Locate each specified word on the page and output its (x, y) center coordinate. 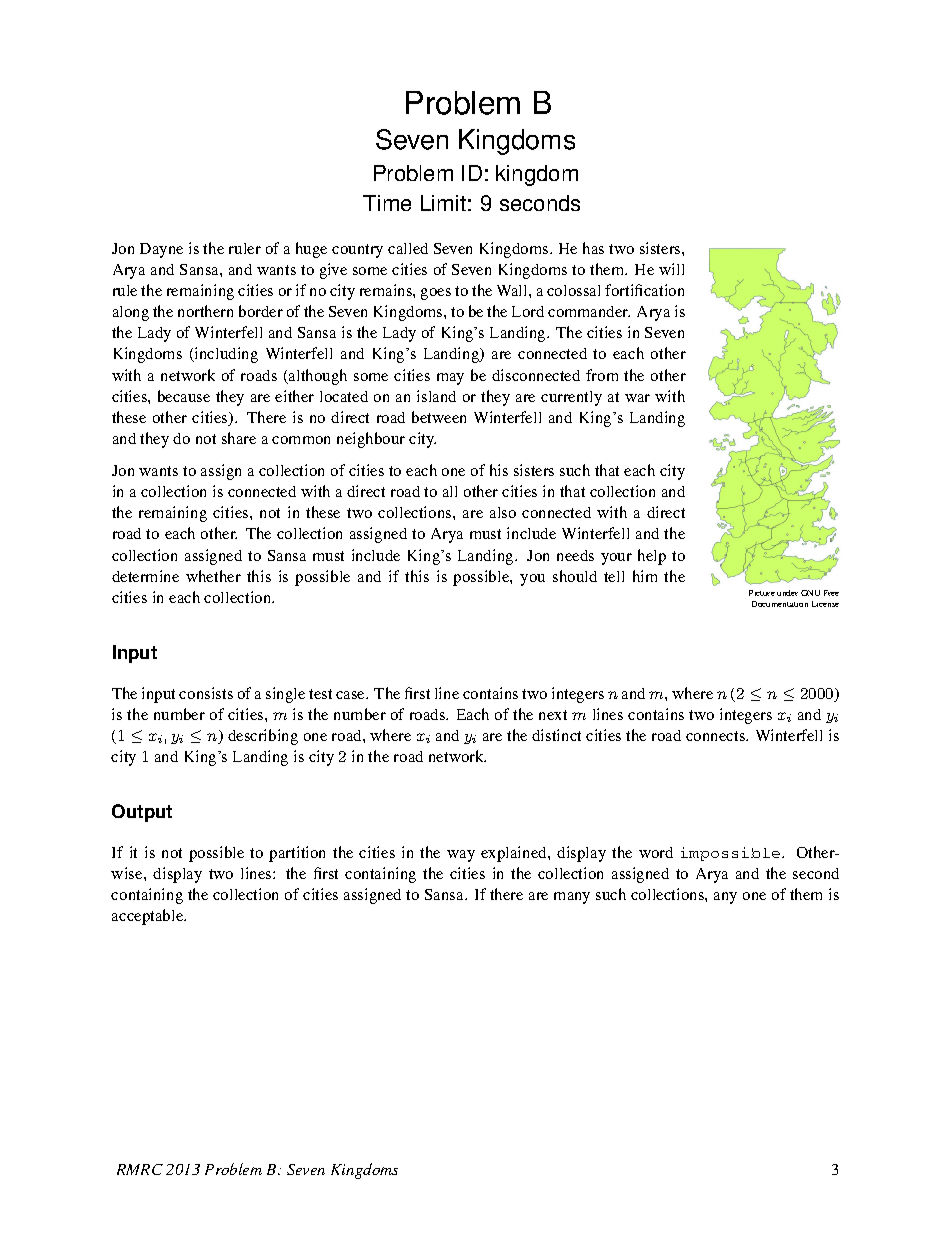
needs (575, 555)
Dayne (161, 250)
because (184, 396)
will (671, 269)
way (461, 856)
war (637, 398)
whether (213, 576)
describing (263, 737)
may (450, 379)
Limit (443, 203)
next (553, 715)
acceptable (149, 917)
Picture (762, 593)
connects (716, 736)
